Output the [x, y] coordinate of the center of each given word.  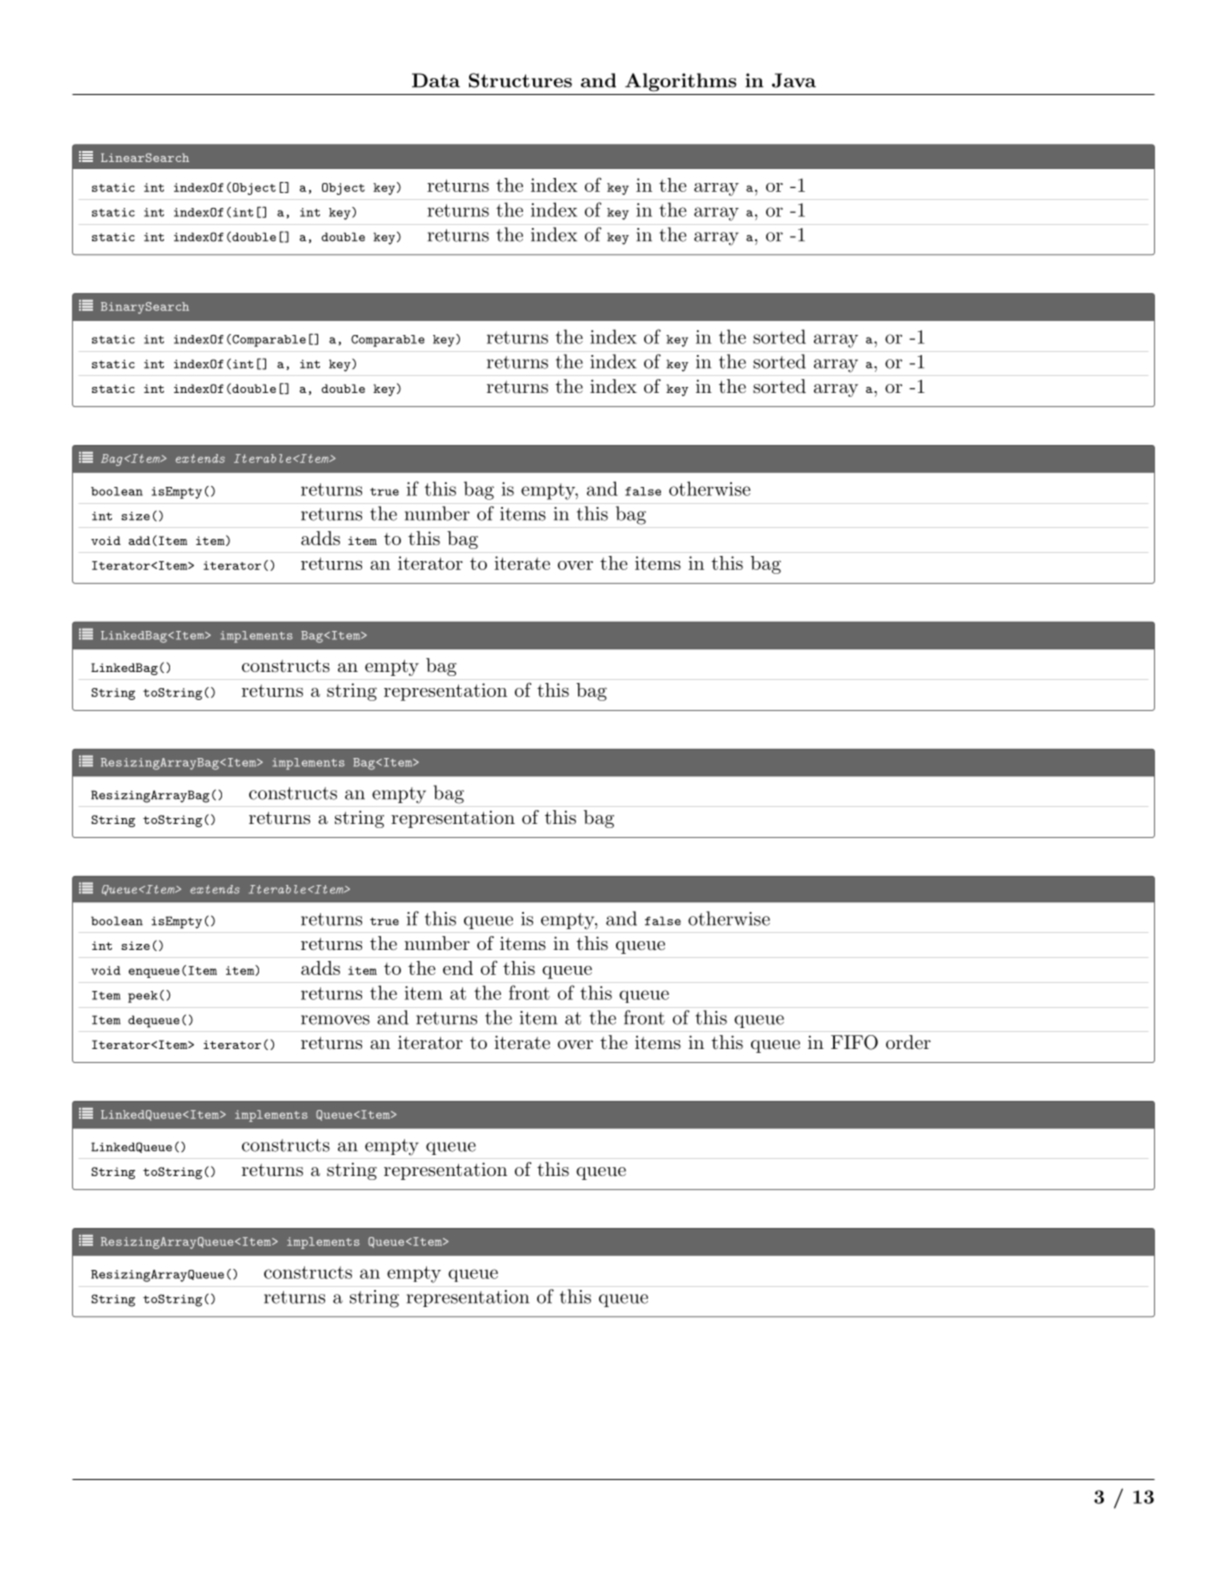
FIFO [854, 1042]
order [908, 1042]
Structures [520, 80]
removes [335, 1020]
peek [143, 997]
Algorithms [681, 82]
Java [794, 80]
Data [436, 80]
